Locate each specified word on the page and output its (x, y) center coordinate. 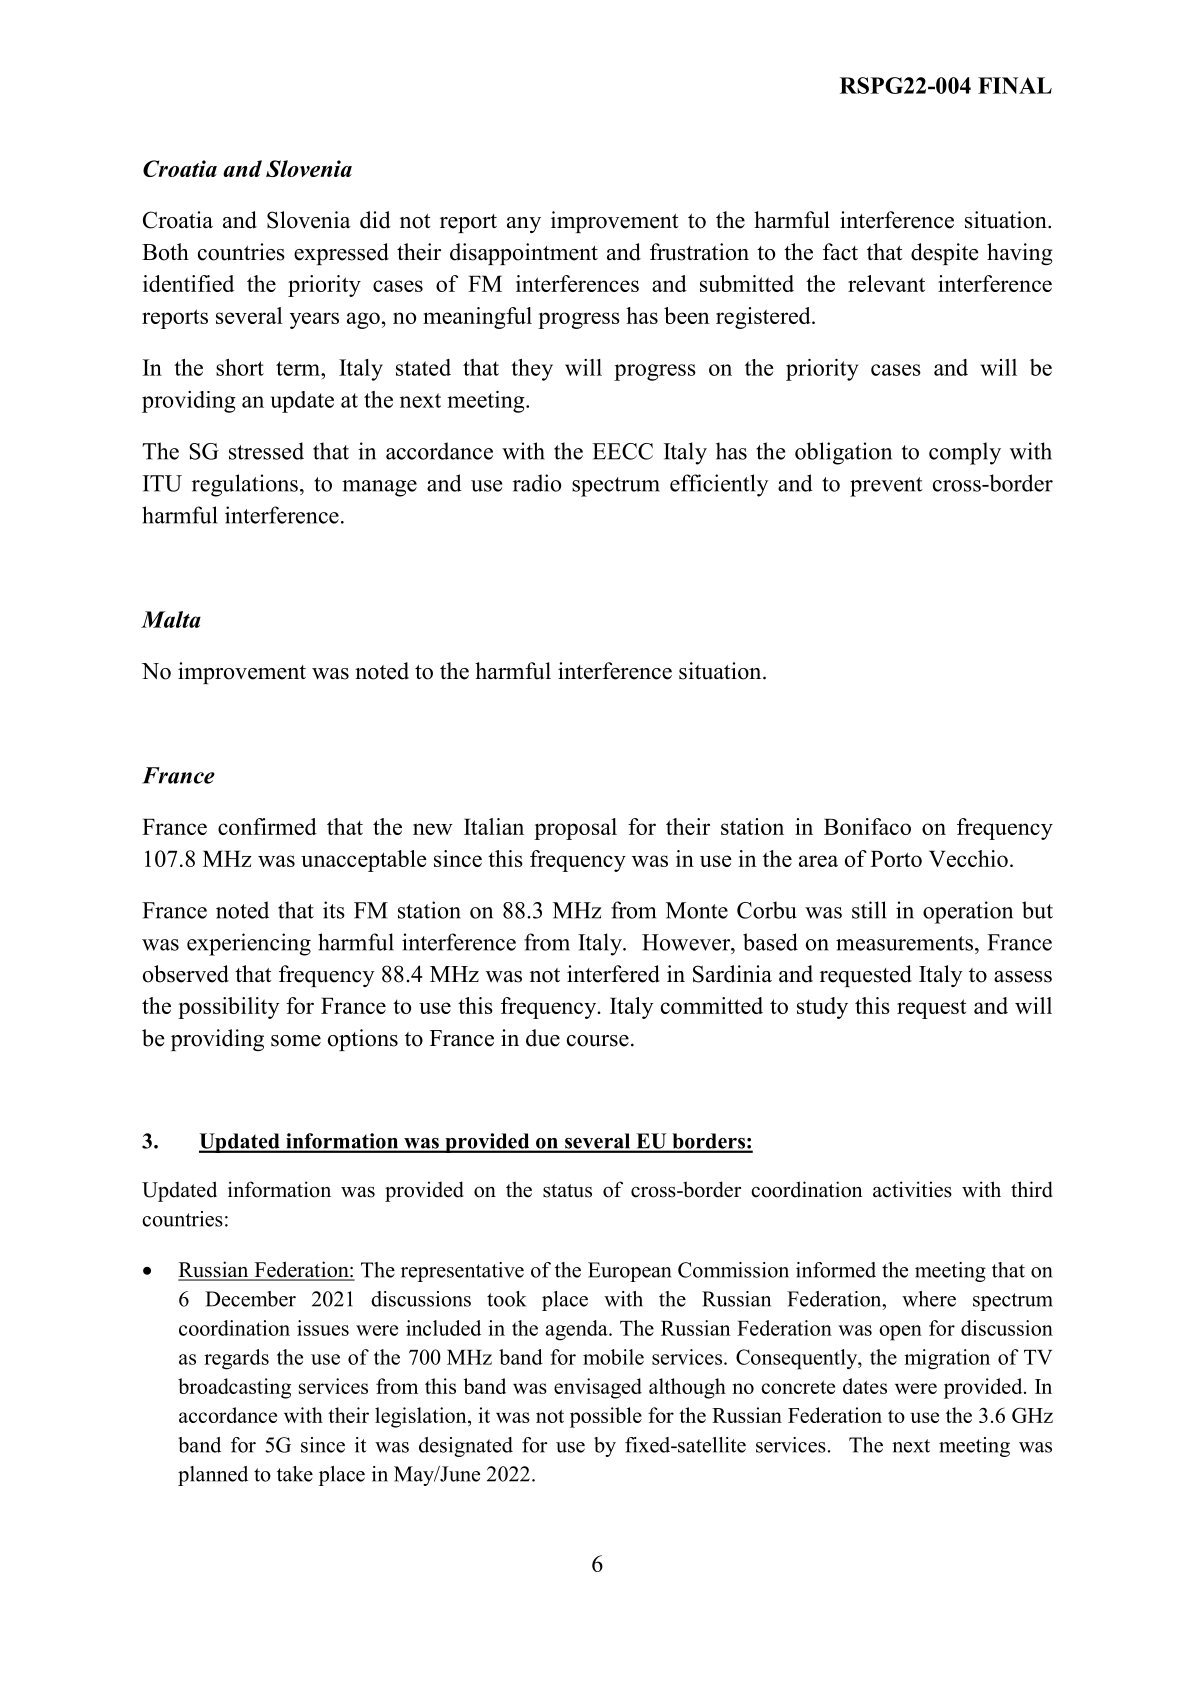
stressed (266, 451)
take (295, 1474)
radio (537, 483)
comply (965, 453)
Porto (896, 858)
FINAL (1015, 85)
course (598, 1041)
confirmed (267, 826)
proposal (575, 829)
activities (912, 1189)
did (375, 220)
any (524, 225)
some (296, 1041)
